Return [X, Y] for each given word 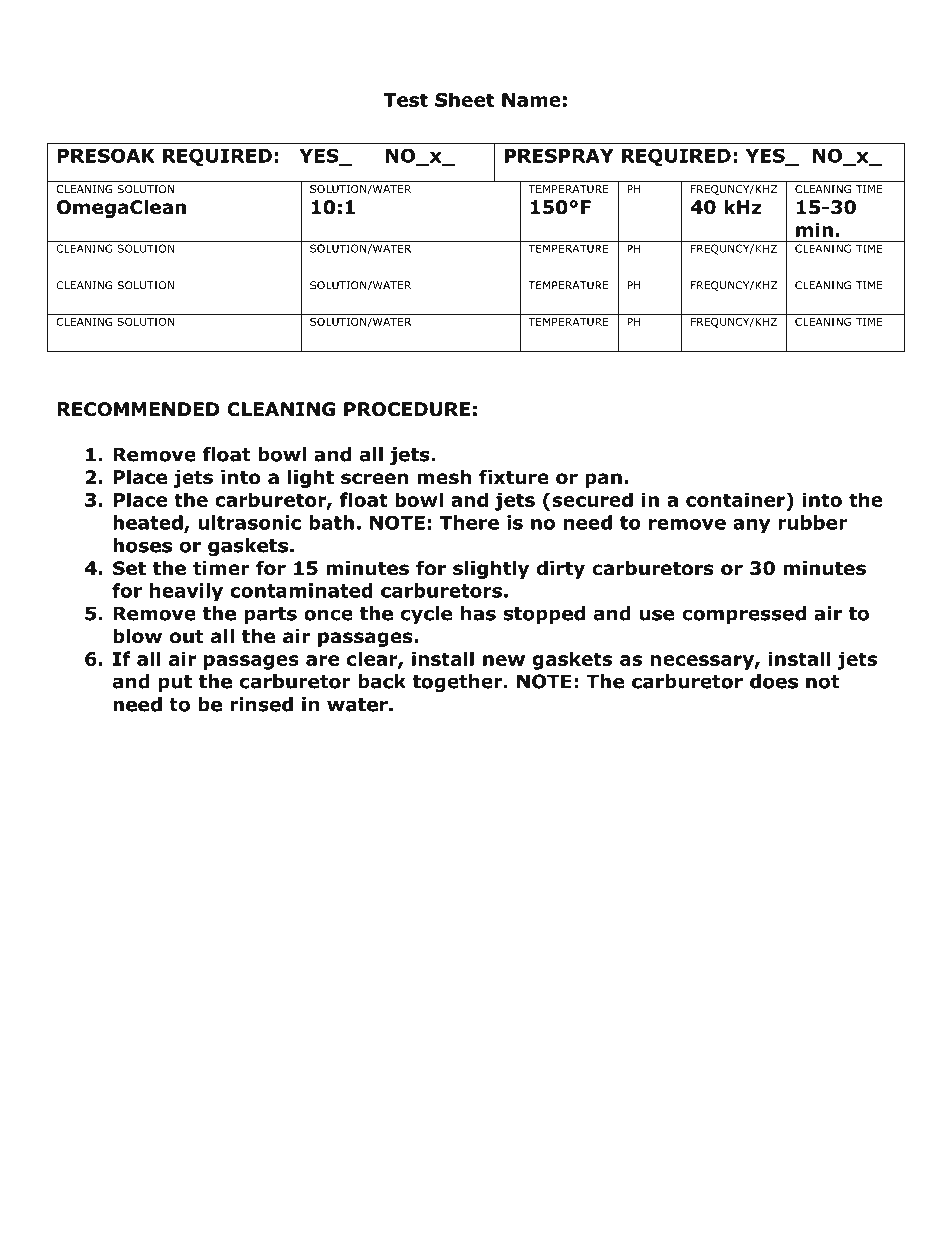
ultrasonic [249, 522]
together [457, 683]
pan [603, 480]
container [736, 499]
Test [406, 100]
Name [531, 100]
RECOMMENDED [138, 409]
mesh [444, 477]
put [175, 683]
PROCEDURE [407, 409]
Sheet [464, 99]
